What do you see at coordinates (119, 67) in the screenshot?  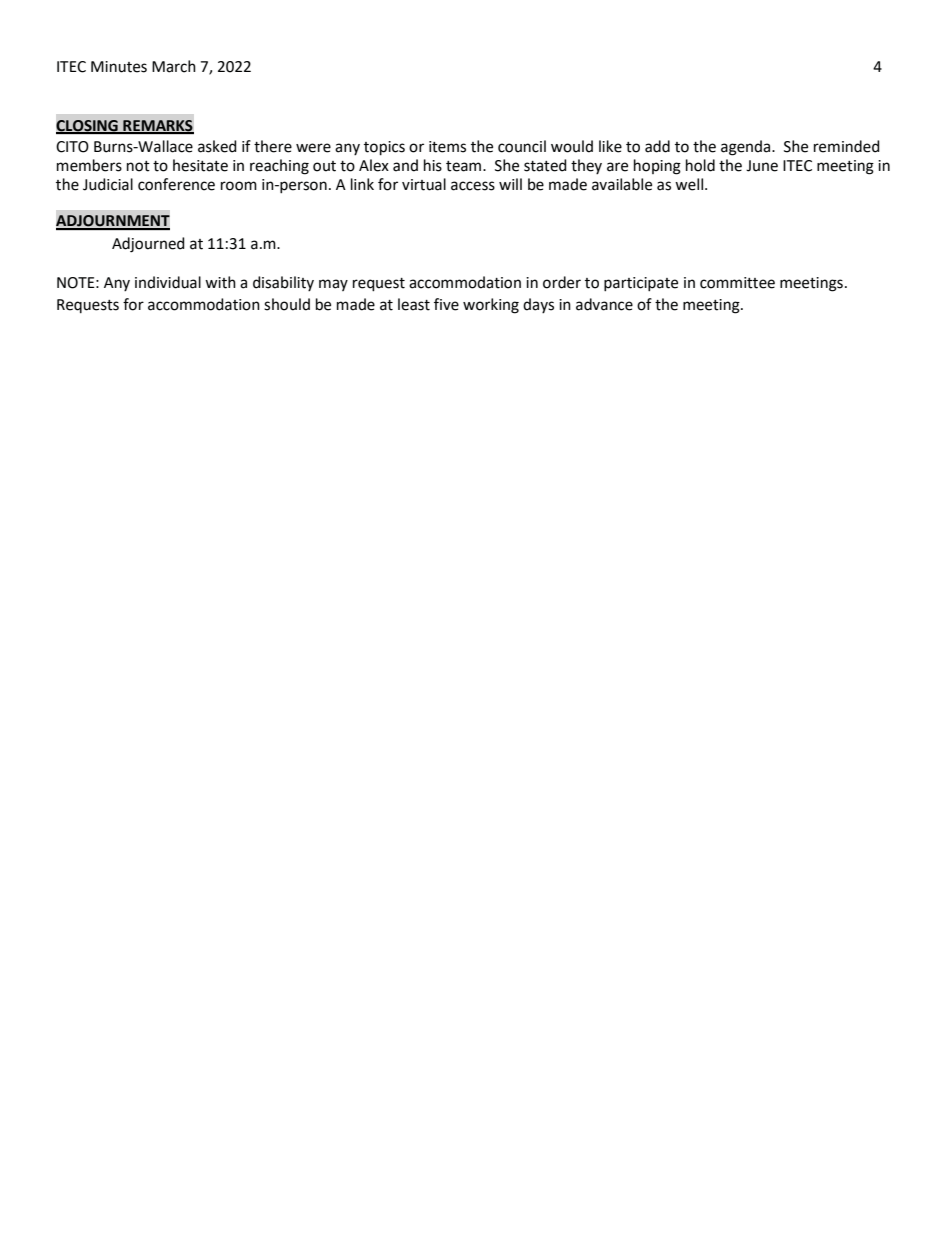 I see `Minutes` at bounding box center [119, 67].
